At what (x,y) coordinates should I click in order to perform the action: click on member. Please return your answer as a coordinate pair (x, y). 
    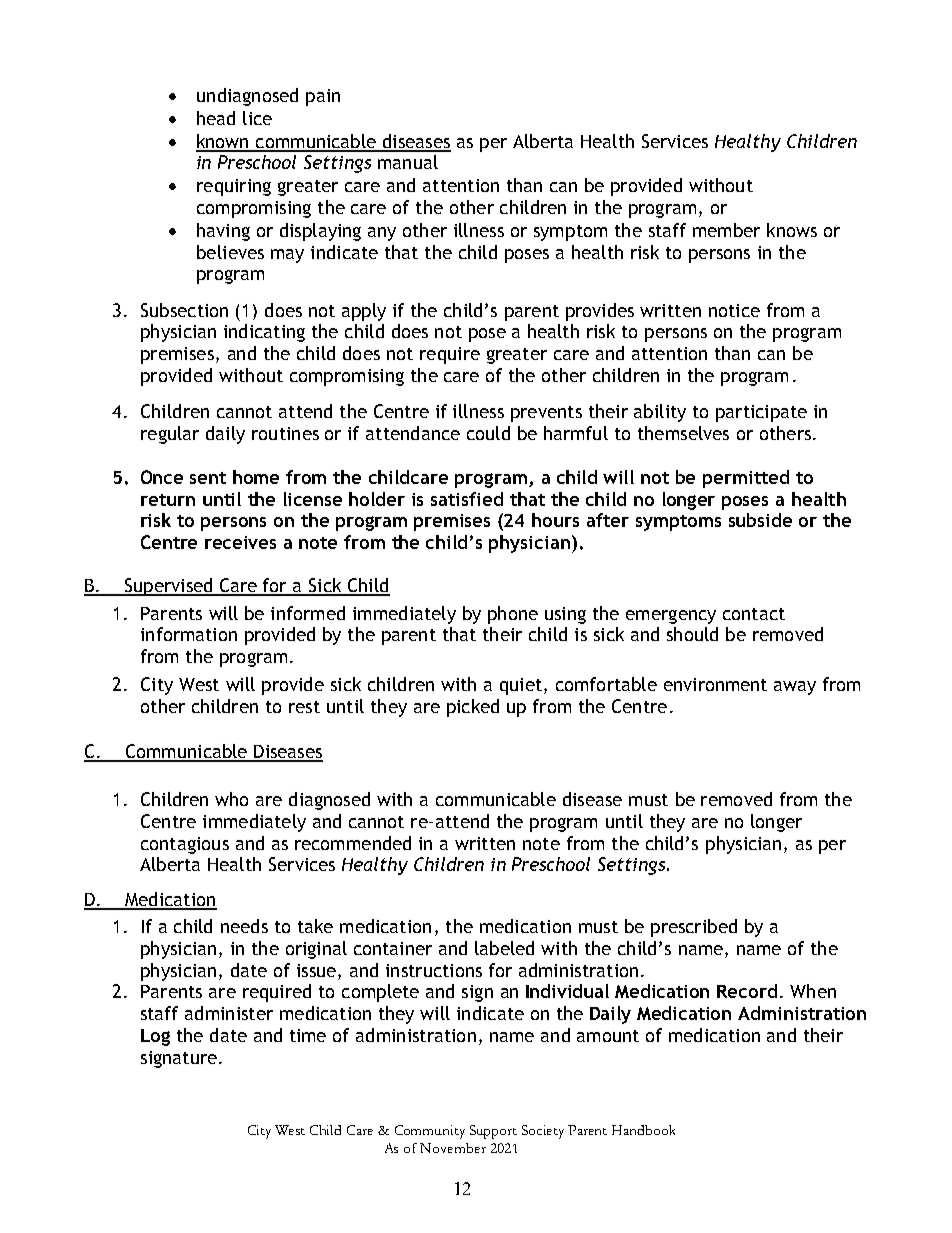
    Looking at the image, I should click on (726, 230).
